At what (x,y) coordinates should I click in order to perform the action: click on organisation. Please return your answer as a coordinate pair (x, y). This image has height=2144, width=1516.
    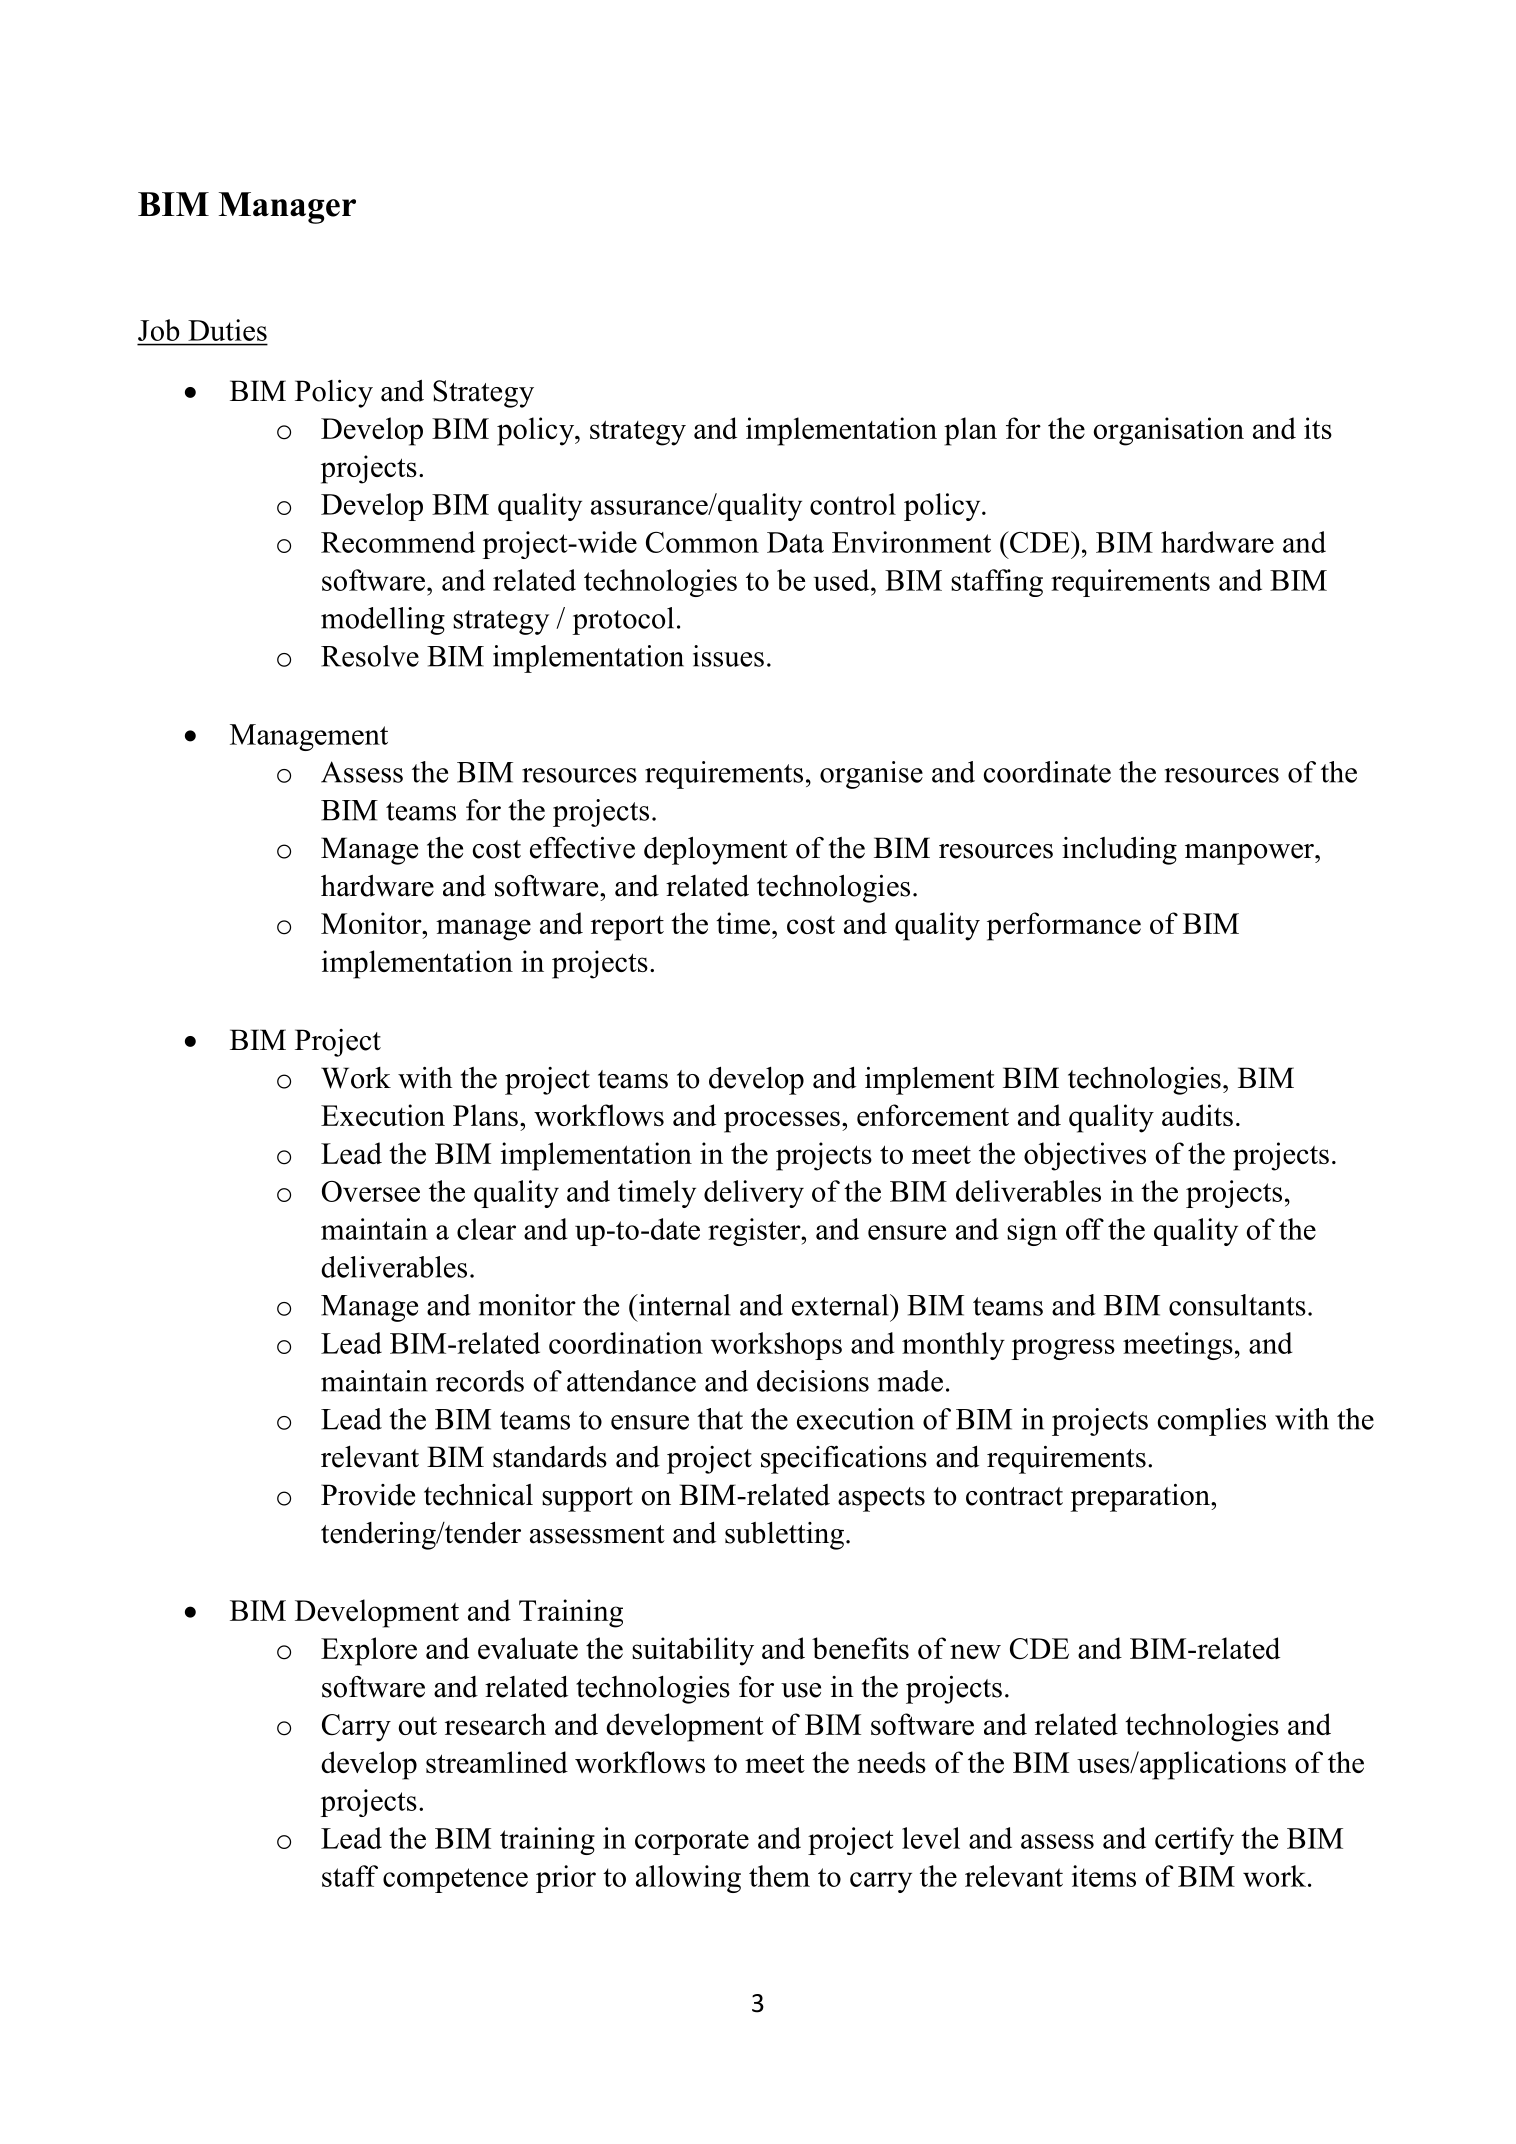
    Looking at the image, I should click on (1169, 431).
